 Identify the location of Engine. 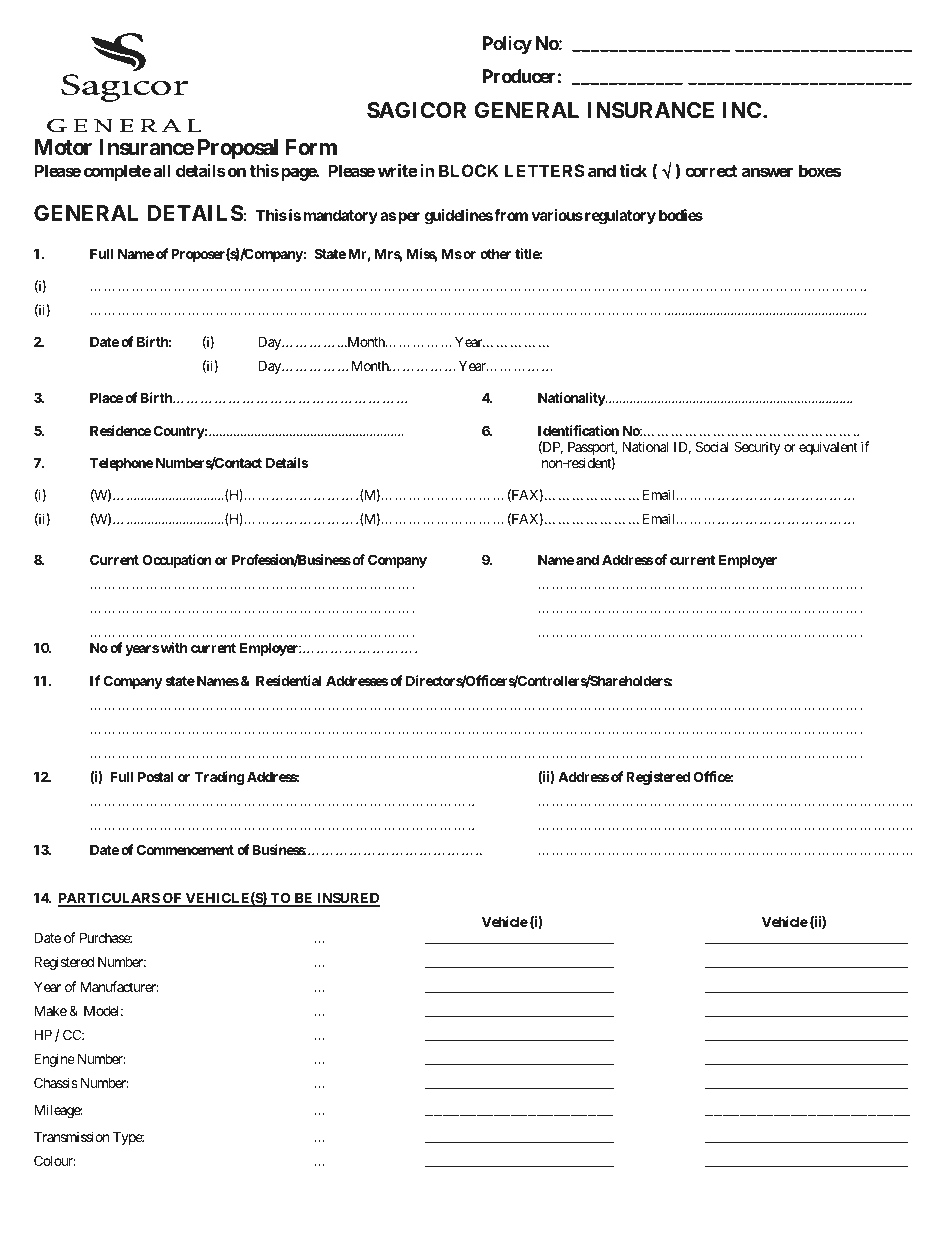
(54, 1060).
